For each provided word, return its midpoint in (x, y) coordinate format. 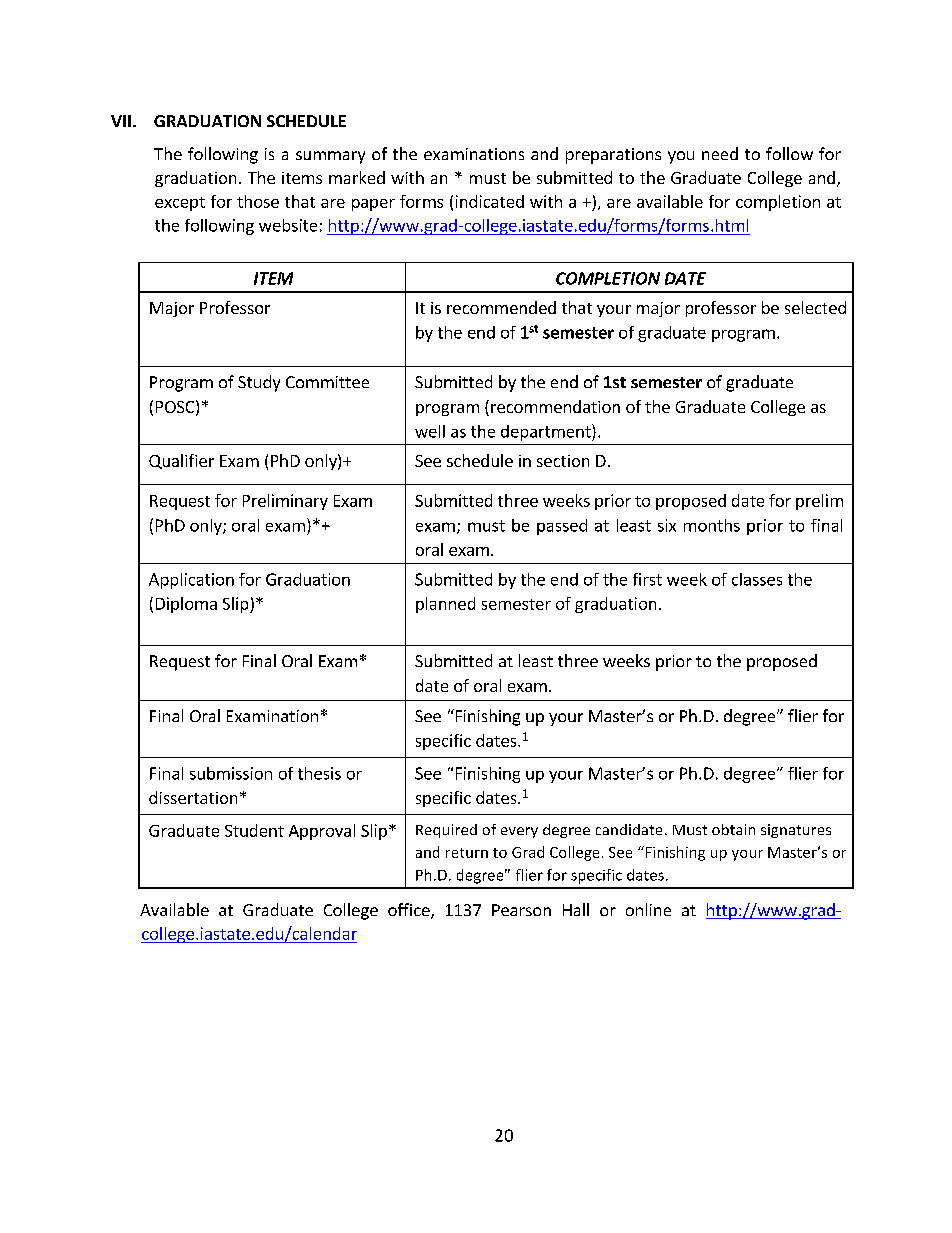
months (712, 525)
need (720, 153)
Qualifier (181, 461)
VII (121, 121)
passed (562, 527)
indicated (490, 201)
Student (254, 830)
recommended (501, 307)
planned (445, 605)
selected (815, 307)
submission (231, 773)
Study (259, 383)
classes (757, 579)
